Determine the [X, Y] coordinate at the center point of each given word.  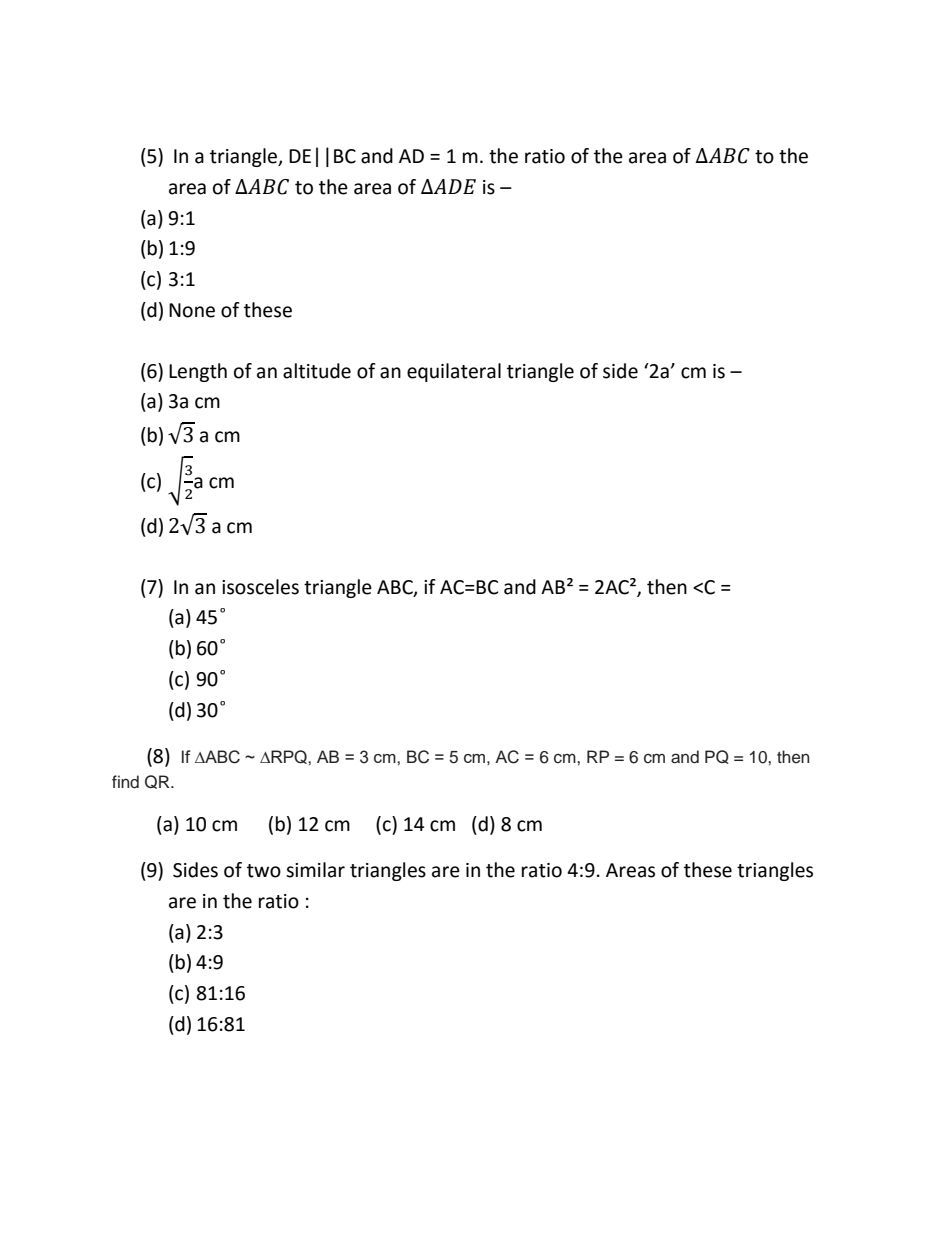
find [125, 782]
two [264, 871]
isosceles [260, 587]
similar [315, 870]
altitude [317, 371]
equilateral [454, 372]
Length [198, 372]
